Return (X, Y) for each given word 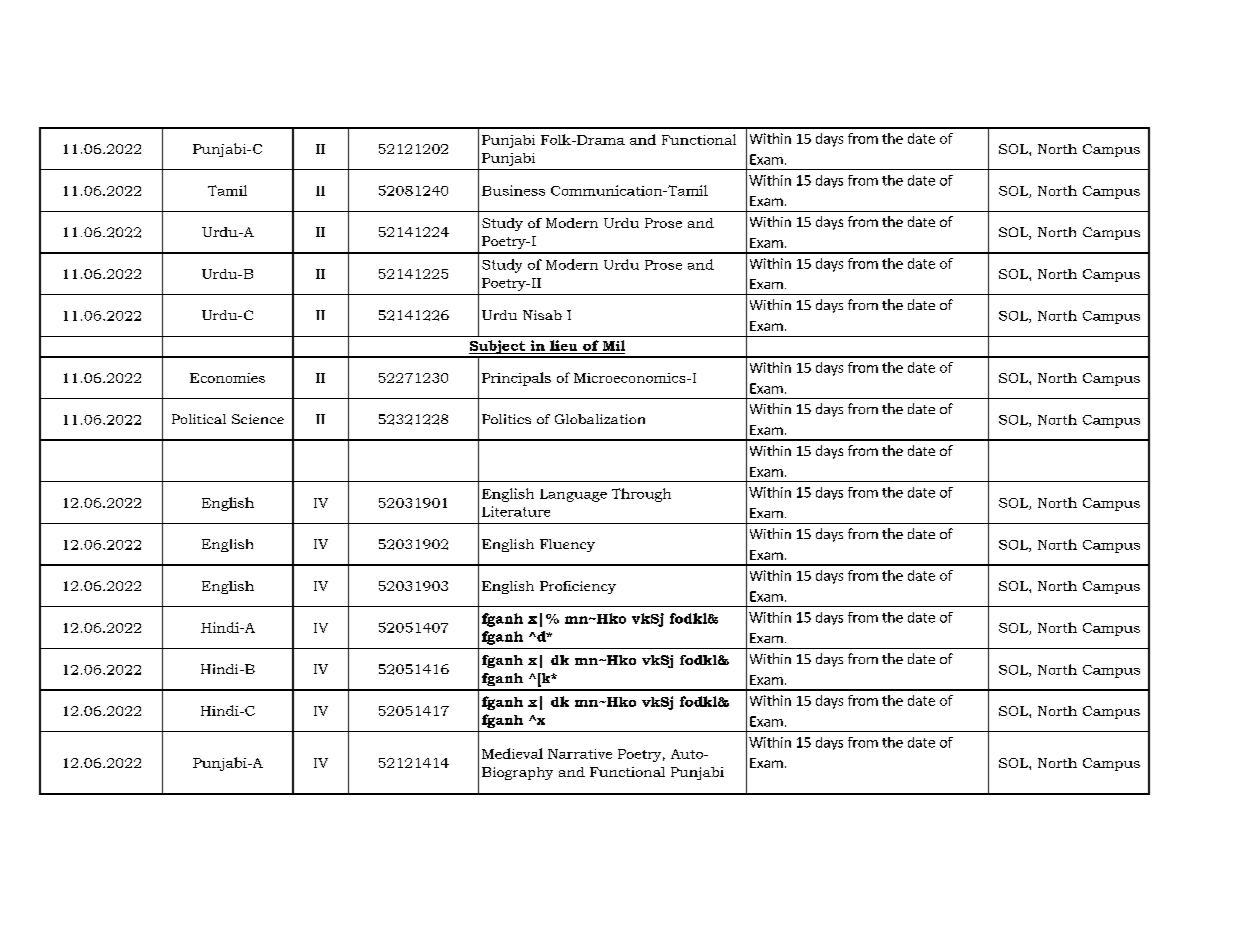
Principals (516, 379)
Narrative (580, 754)
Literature (516, 511)
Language (573, 495)
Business (513, 190)
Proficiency (578, 587)
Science (258, 419)
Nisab (542, 315)
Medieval (512, 753)
